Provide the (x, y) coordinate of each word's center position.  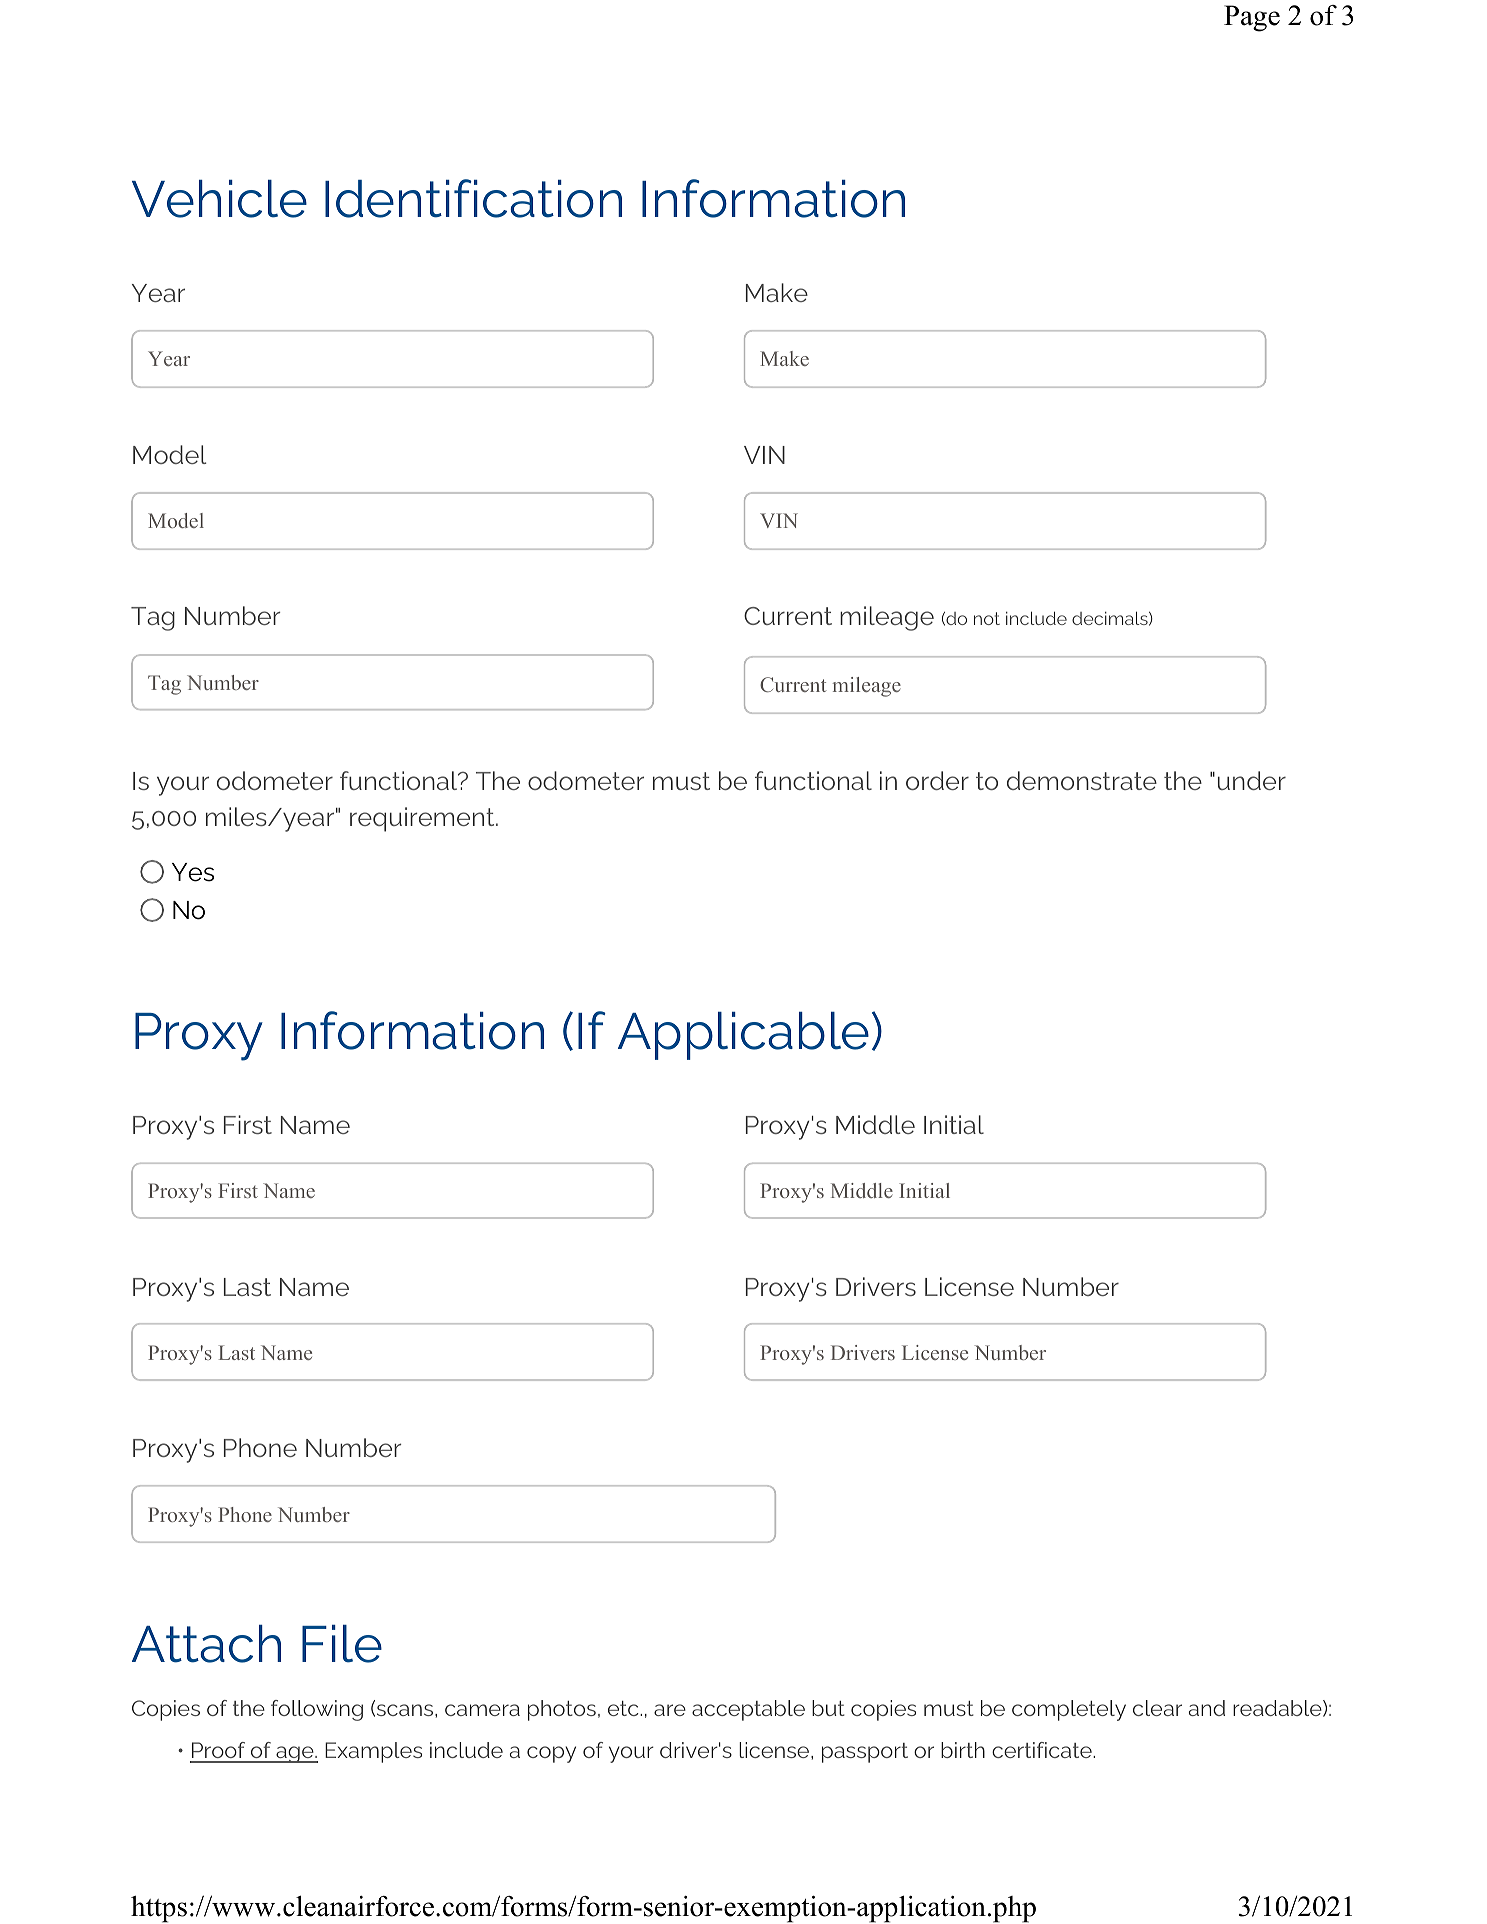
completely (1069, 1710)
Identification (473, 198)
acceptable (748, 1710)
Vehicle (219, 199)
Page (1252, 18)
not (987, 618)
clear (1157, 1708)
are (670, 1710)
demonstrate (1082, 780)
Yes (193, 872)
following (317, 1710)
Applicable (743, 1036)
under (1252, 780)
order (937, 780)
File (342, 1644)
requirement (423, 819)
